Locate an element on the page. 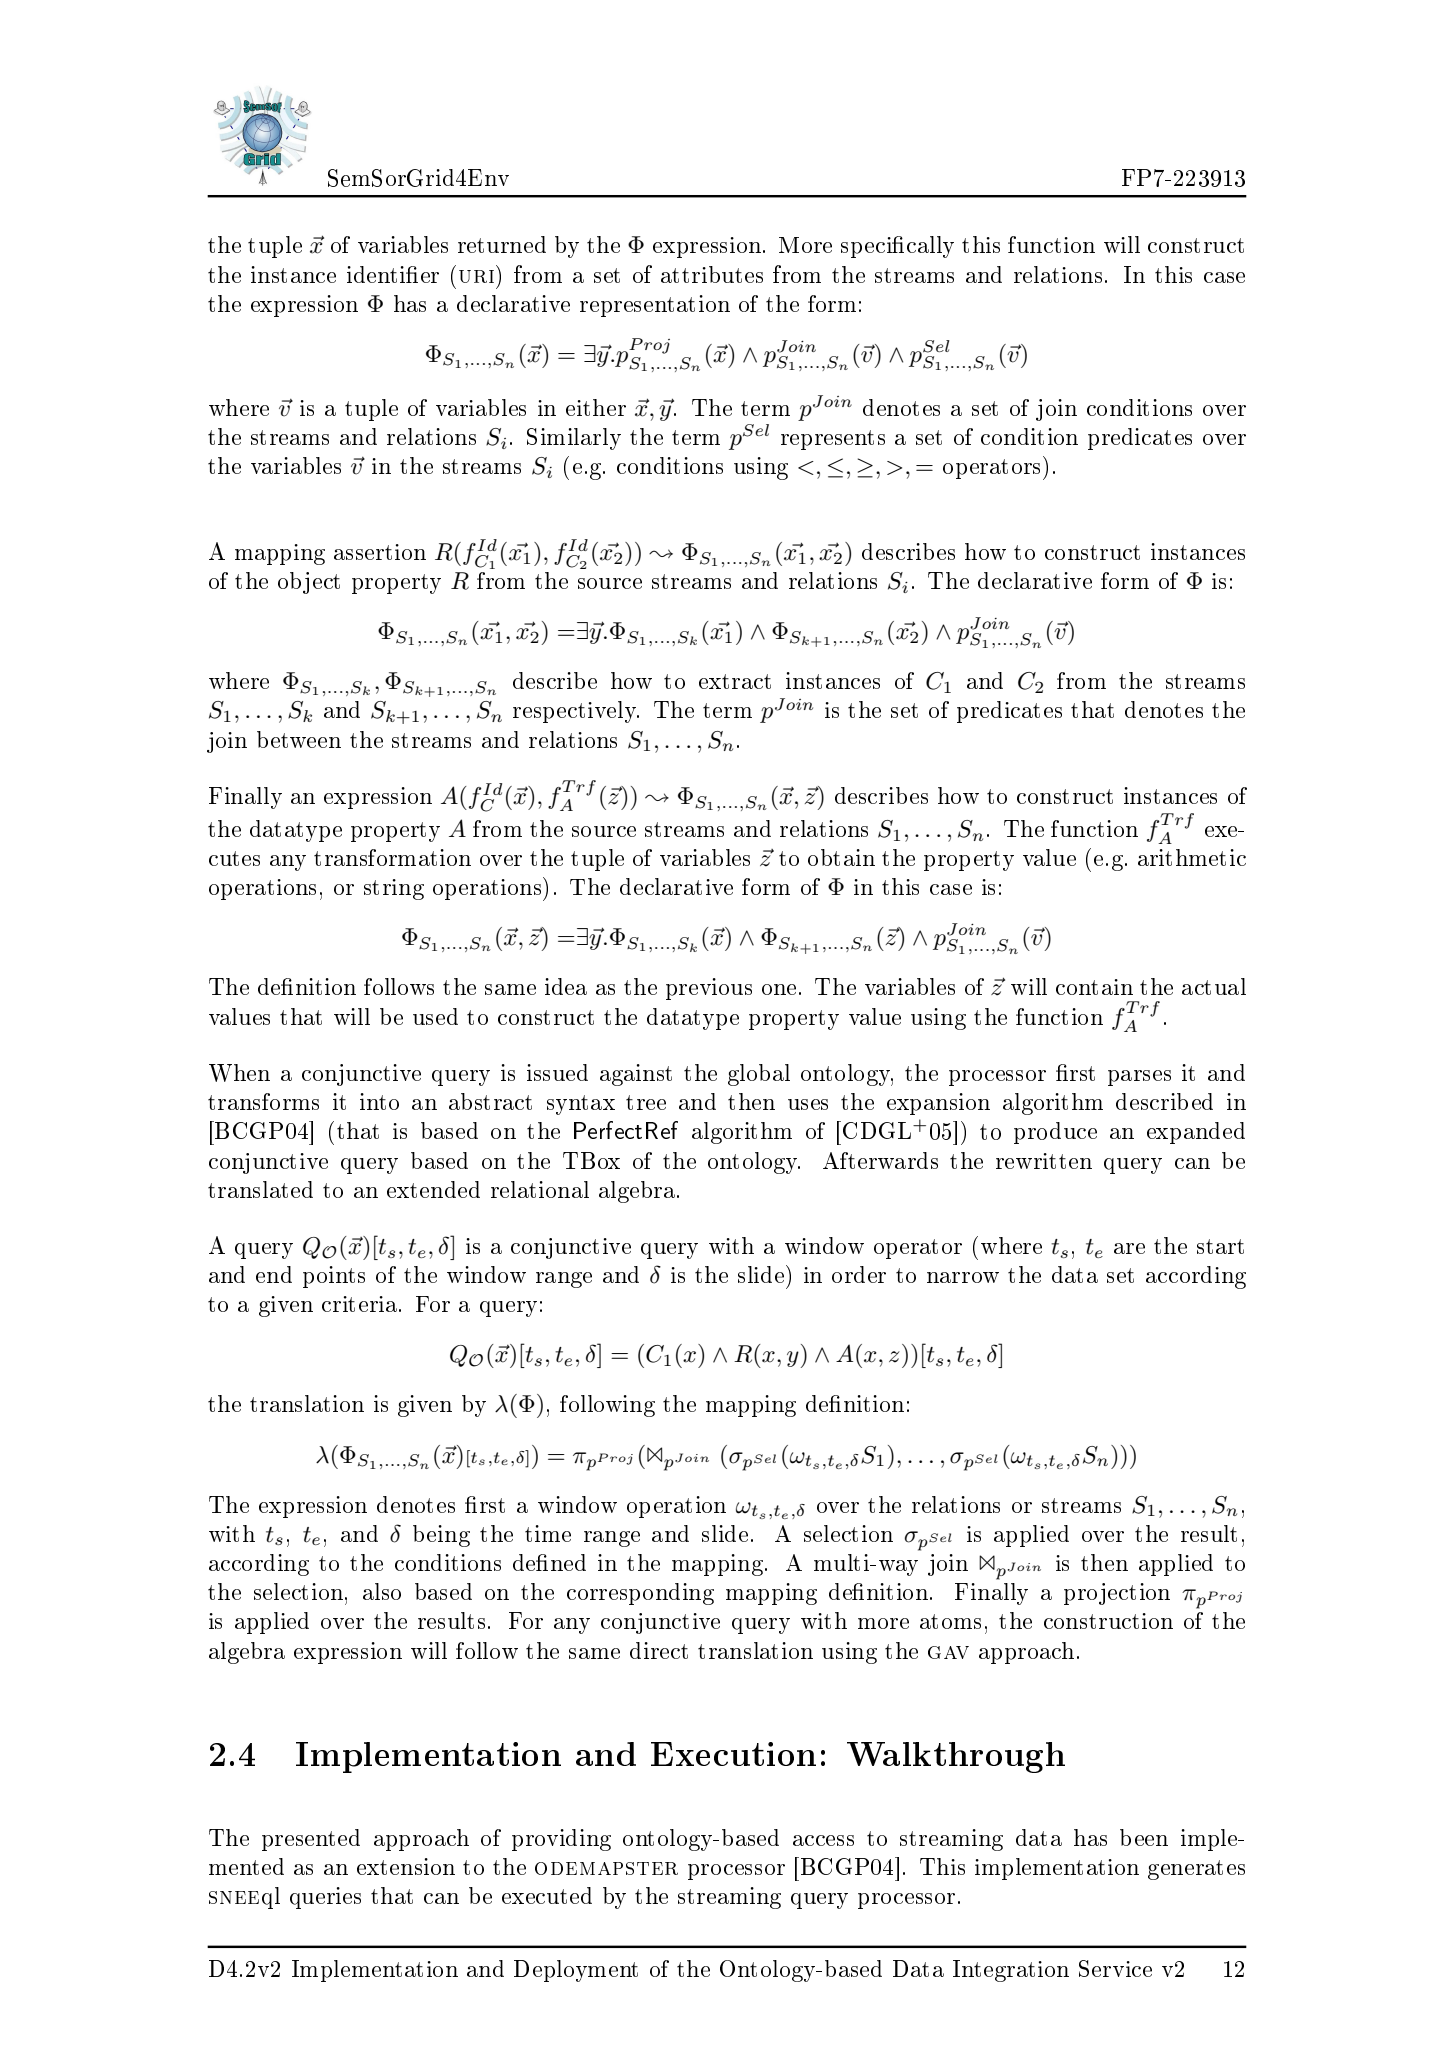 Image resolution: width=1454 pixels, height=2056 pixels. corresponding is located at coordinates (640, 1594).
